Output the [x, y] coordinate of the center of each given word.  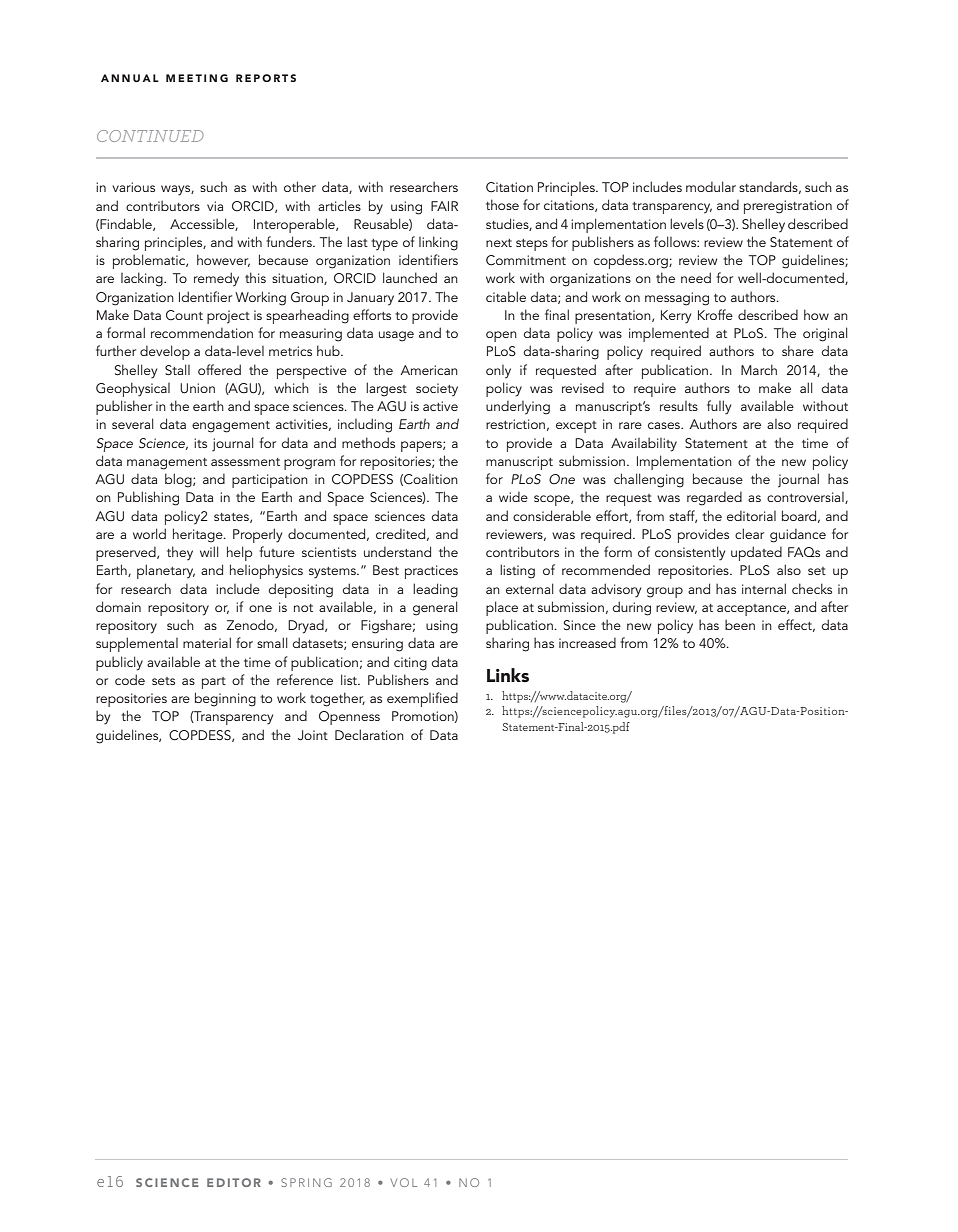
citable [506, 296]
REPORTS [266, 78]
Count [184, 315]
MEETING [197, 78]
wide [513, 497]
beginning [225, 699]
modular [711, 186]
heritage [199, 535]
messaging [677, 299]
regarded [714, 499]
